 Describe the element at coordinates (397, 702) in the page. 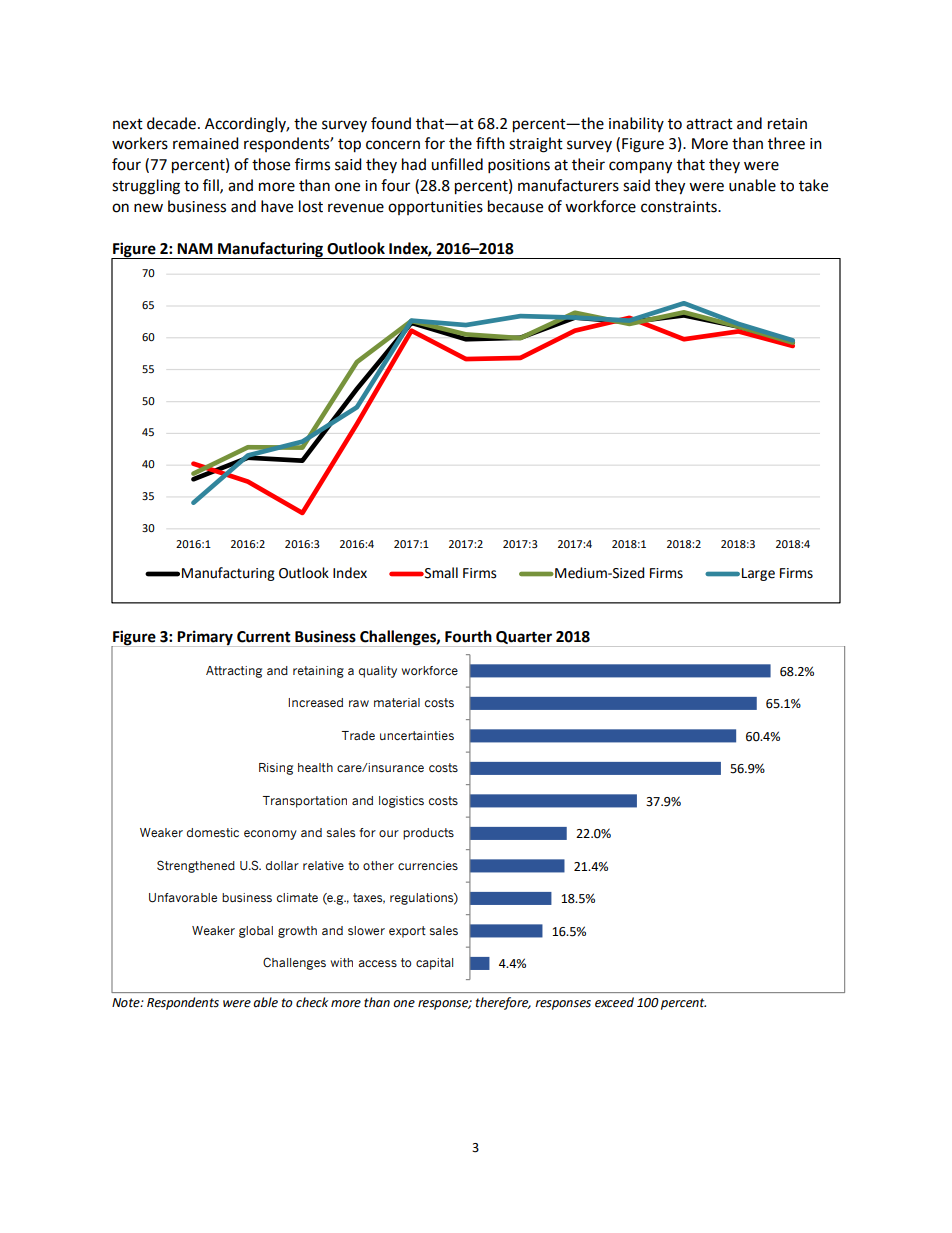

I see `material` at that location.
